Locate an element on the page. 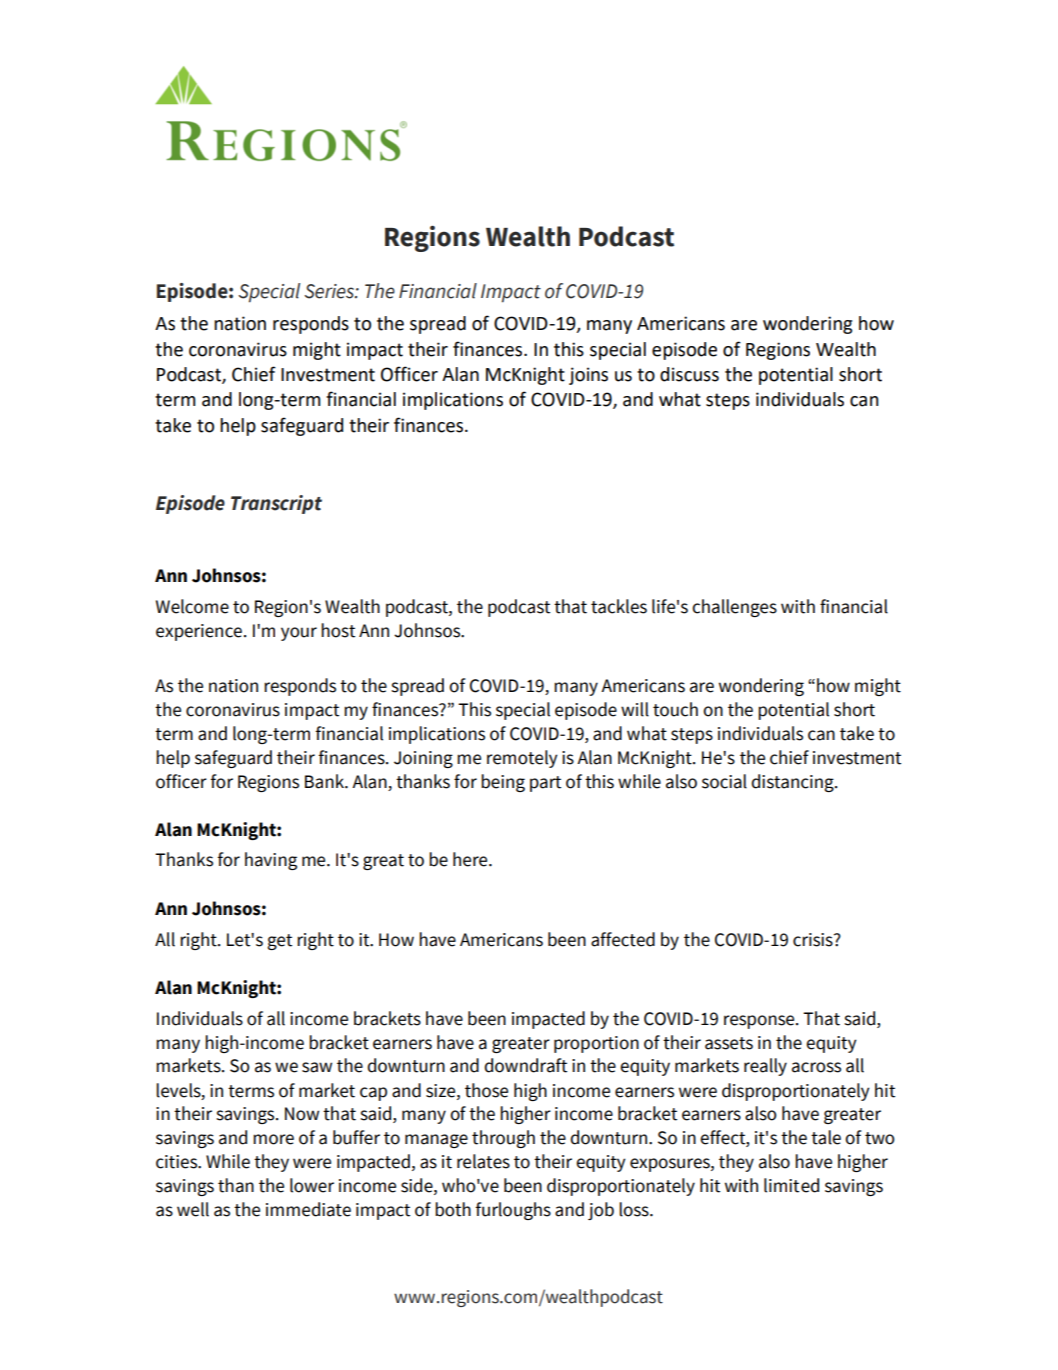  distancing is located at coordinates (793, 783).
